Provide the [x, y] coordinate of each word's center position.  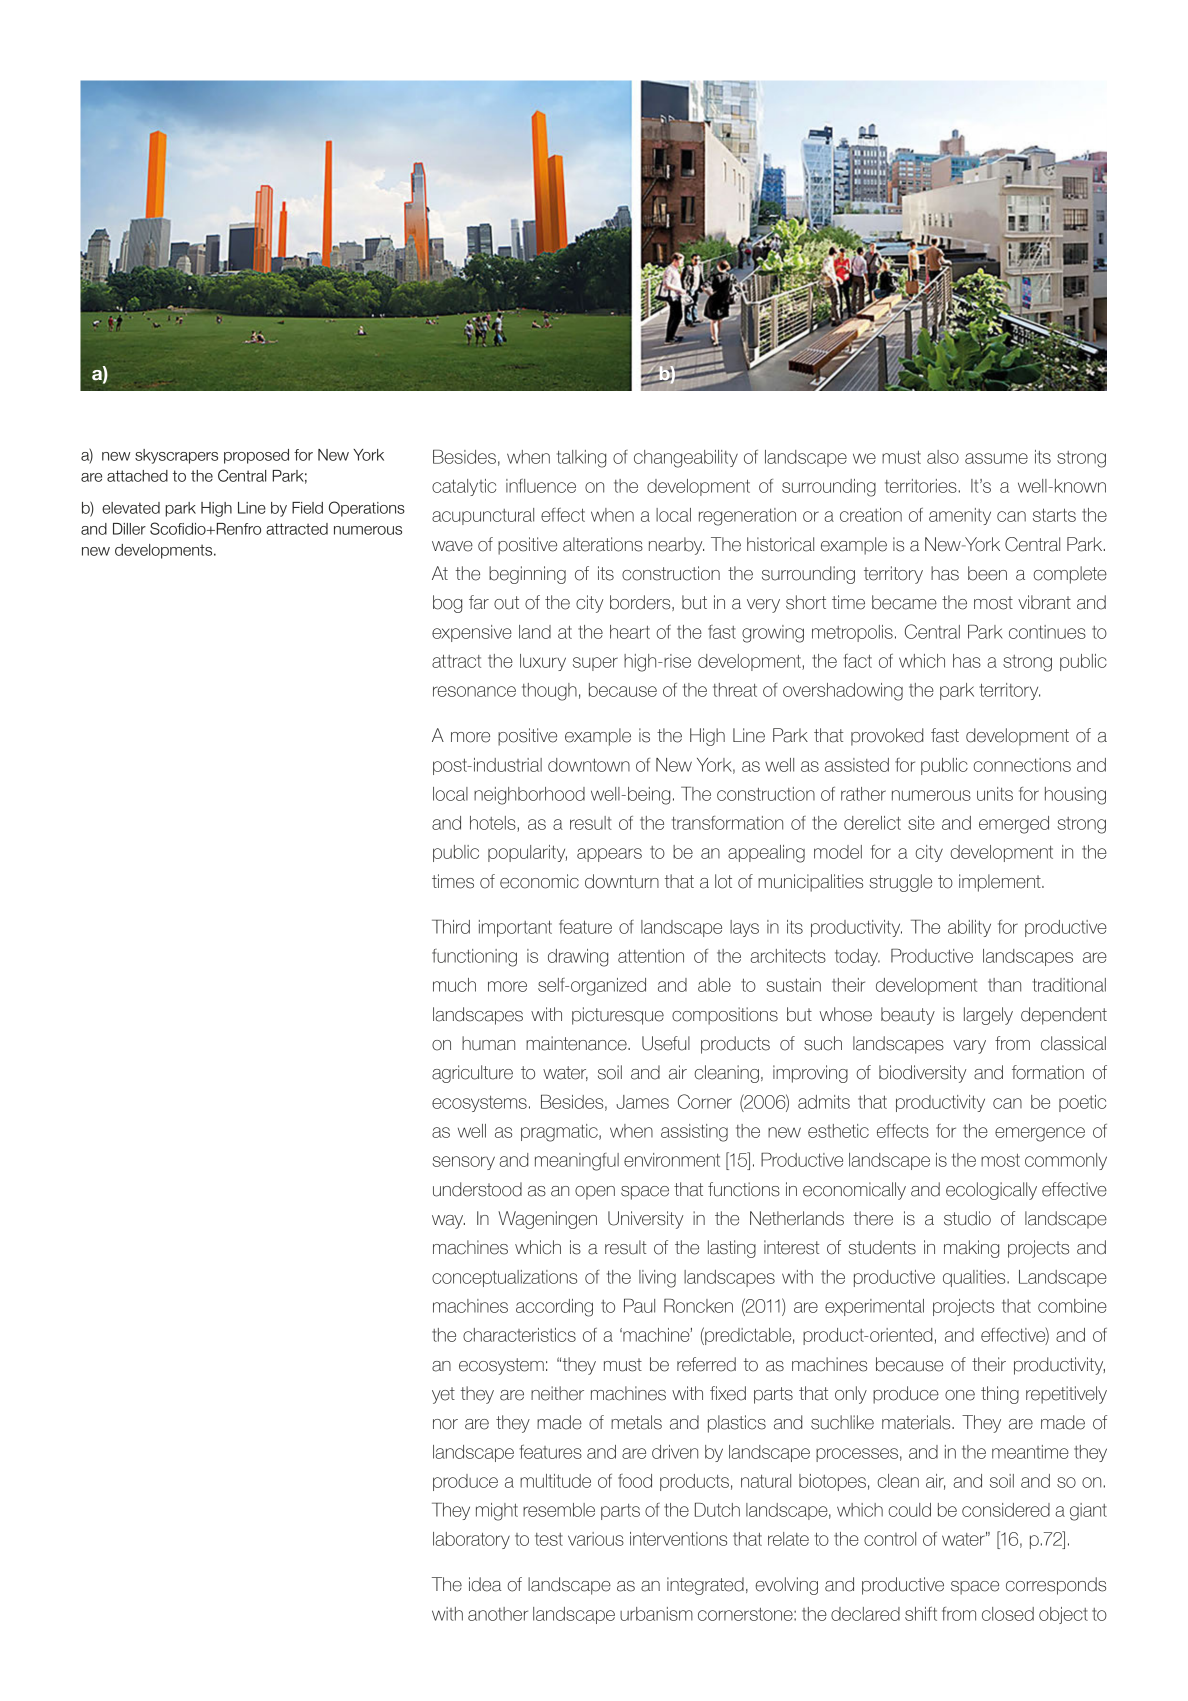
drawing [578, 958]
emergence [1040, 1134]
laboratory [471, 1540]
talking [581, 459]
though [549, 692]
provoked [887, 737]
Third [451, 926]
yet [443, 1395]
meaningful [577, 1162]
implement [1001, 883]
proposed [256, 456]
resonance [474, 691]
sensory [463, 1163]
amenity [960, 516]
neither [557, 1393]
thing [1000, 1395]
